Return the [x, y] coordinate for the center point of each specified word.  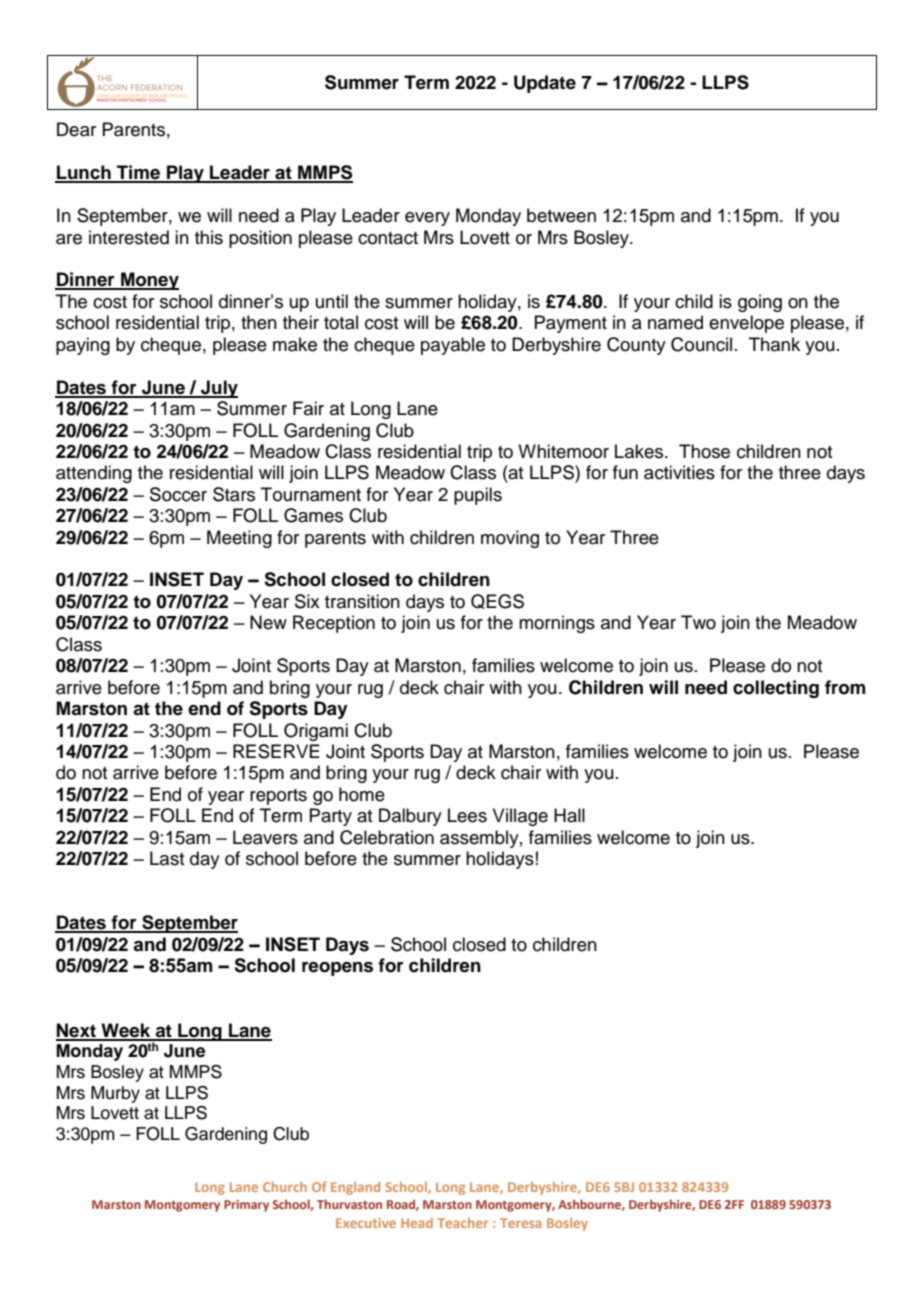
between [561, 215]
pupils [478, 496]
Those [704, 451]
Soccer [178, 494]
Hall [569, 815]
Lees [467, 815]
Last [167, 858]
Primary [246, 1206]
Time [138, 173]
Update [545, 84]
